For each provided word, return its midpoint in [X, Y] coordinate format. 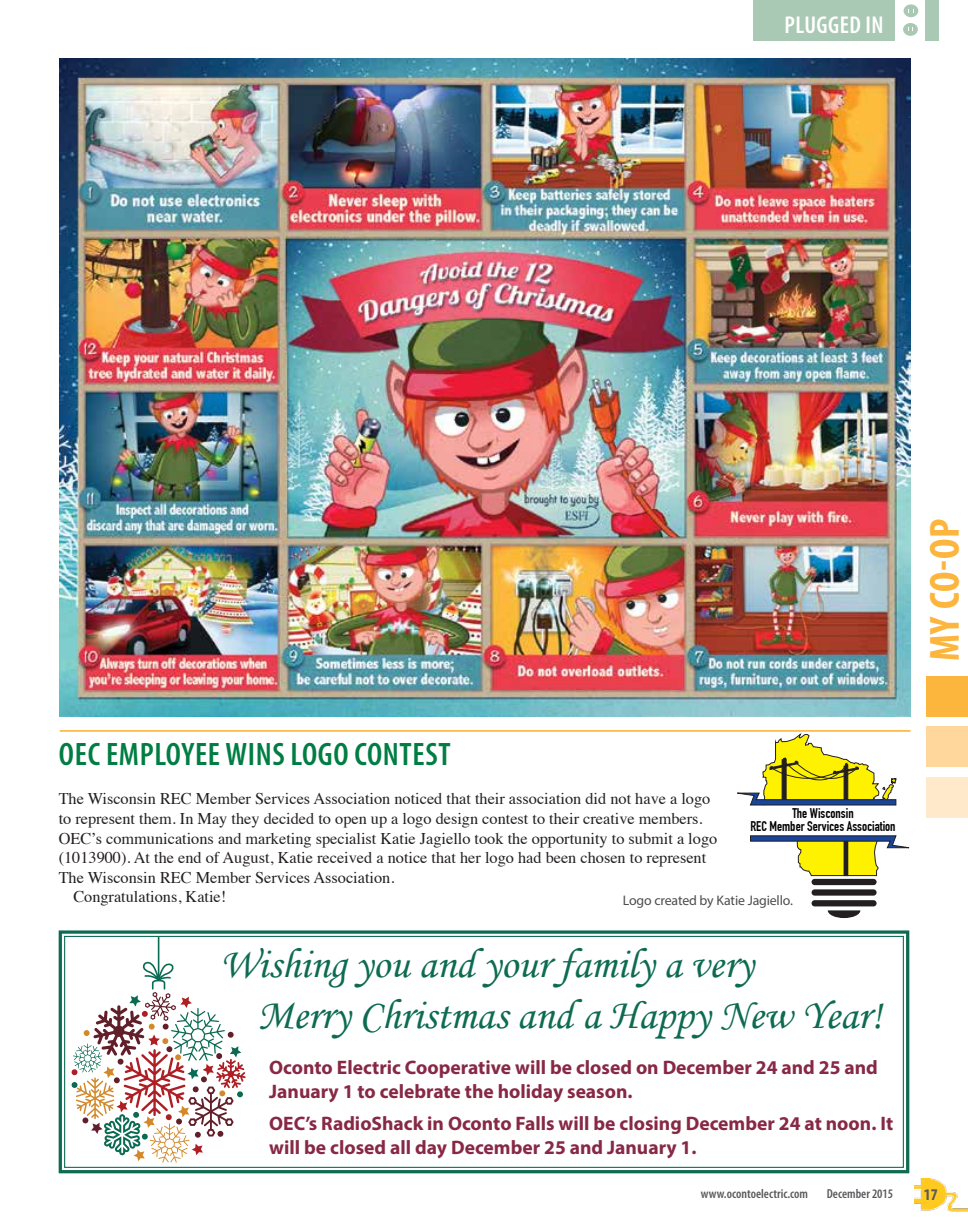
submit [651, 838]
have [650, 798]
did [595, 798]
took [489, 838]
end [189, 857]
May [212, 820]
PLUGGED [823, 25]
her [470, 857]
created [675, 900]
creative [608, 818]
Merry [306, 1020]
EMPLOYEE [163, 754]
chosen [602, 857]
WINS [255, 754]
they [245, 820]
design [457, 820]
